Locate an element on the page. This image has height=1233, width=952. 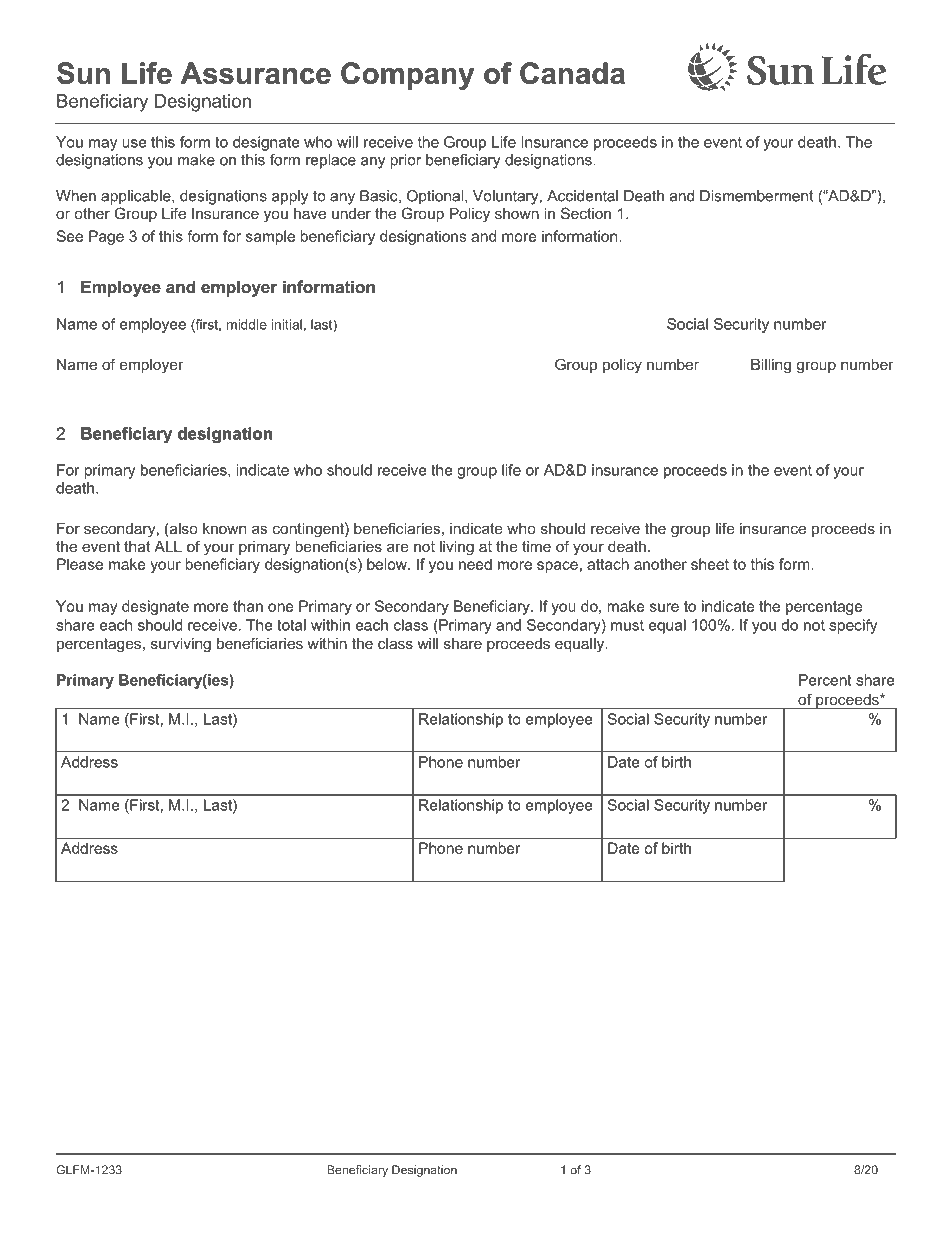
living is located at coordinates (457, 548).
